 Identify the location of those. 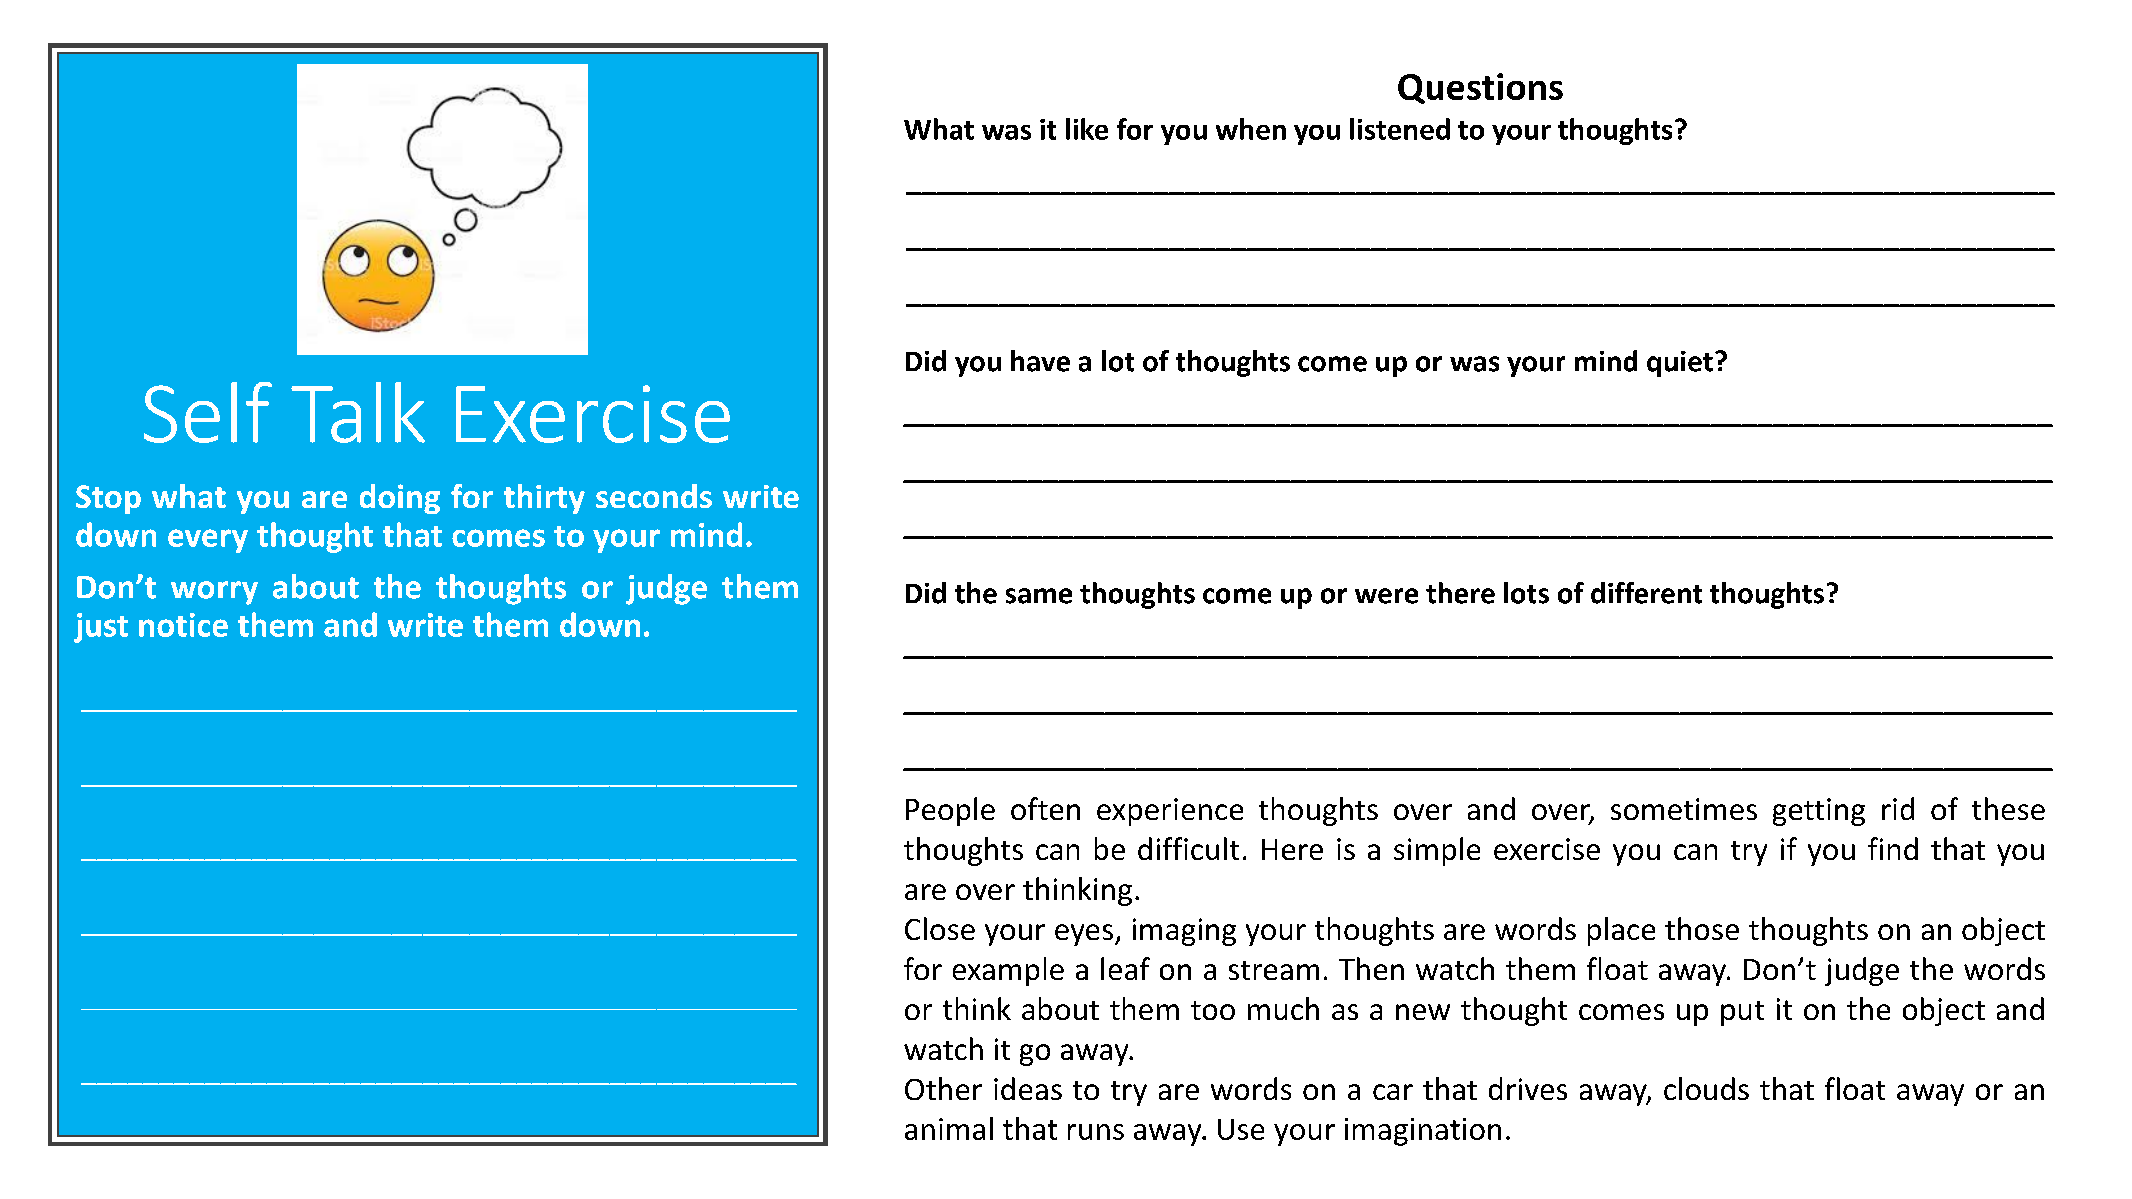
(1702, 928).
